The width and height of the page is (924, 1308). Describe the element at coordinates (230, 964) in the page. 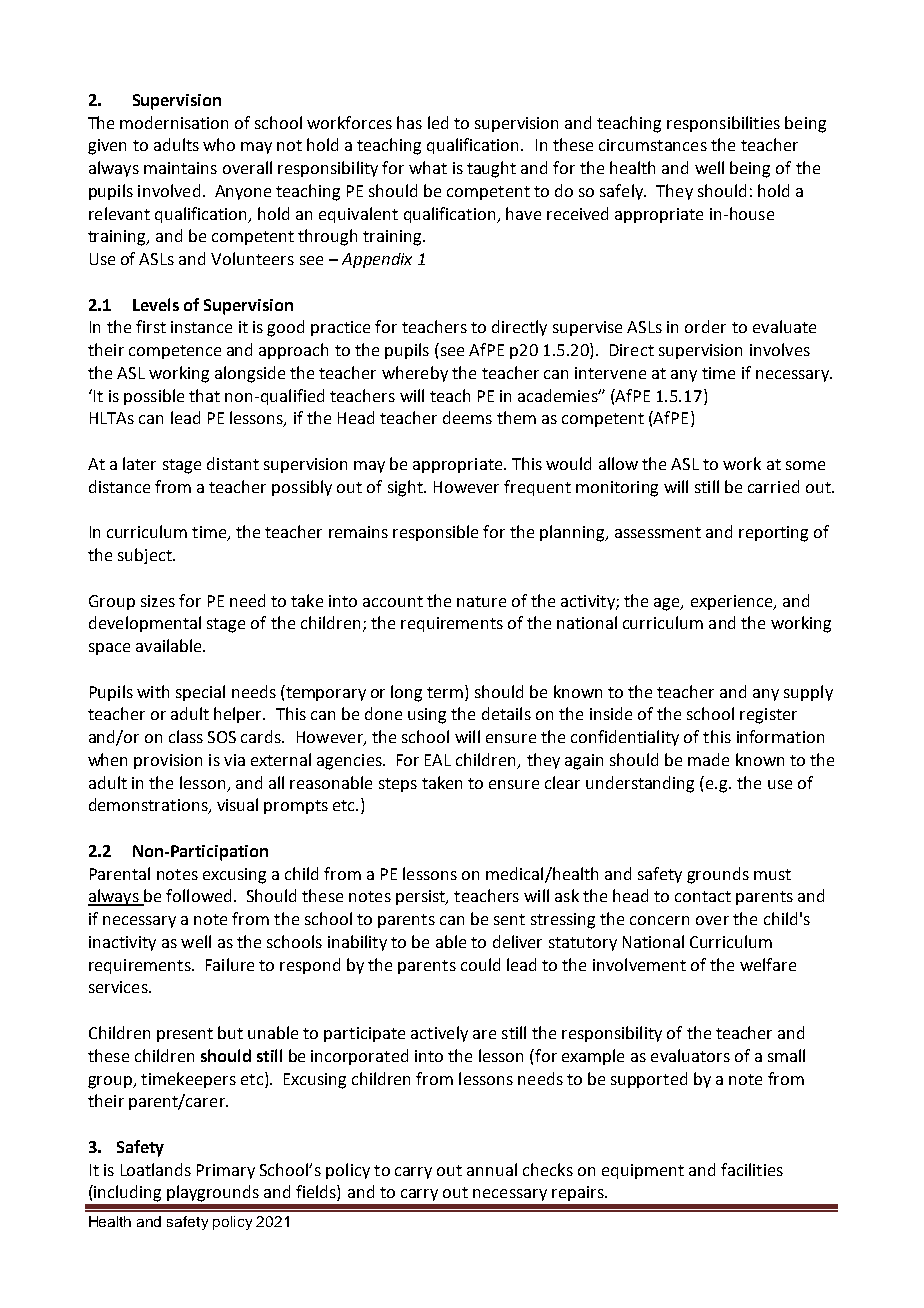

I see `Failure` at that location.
